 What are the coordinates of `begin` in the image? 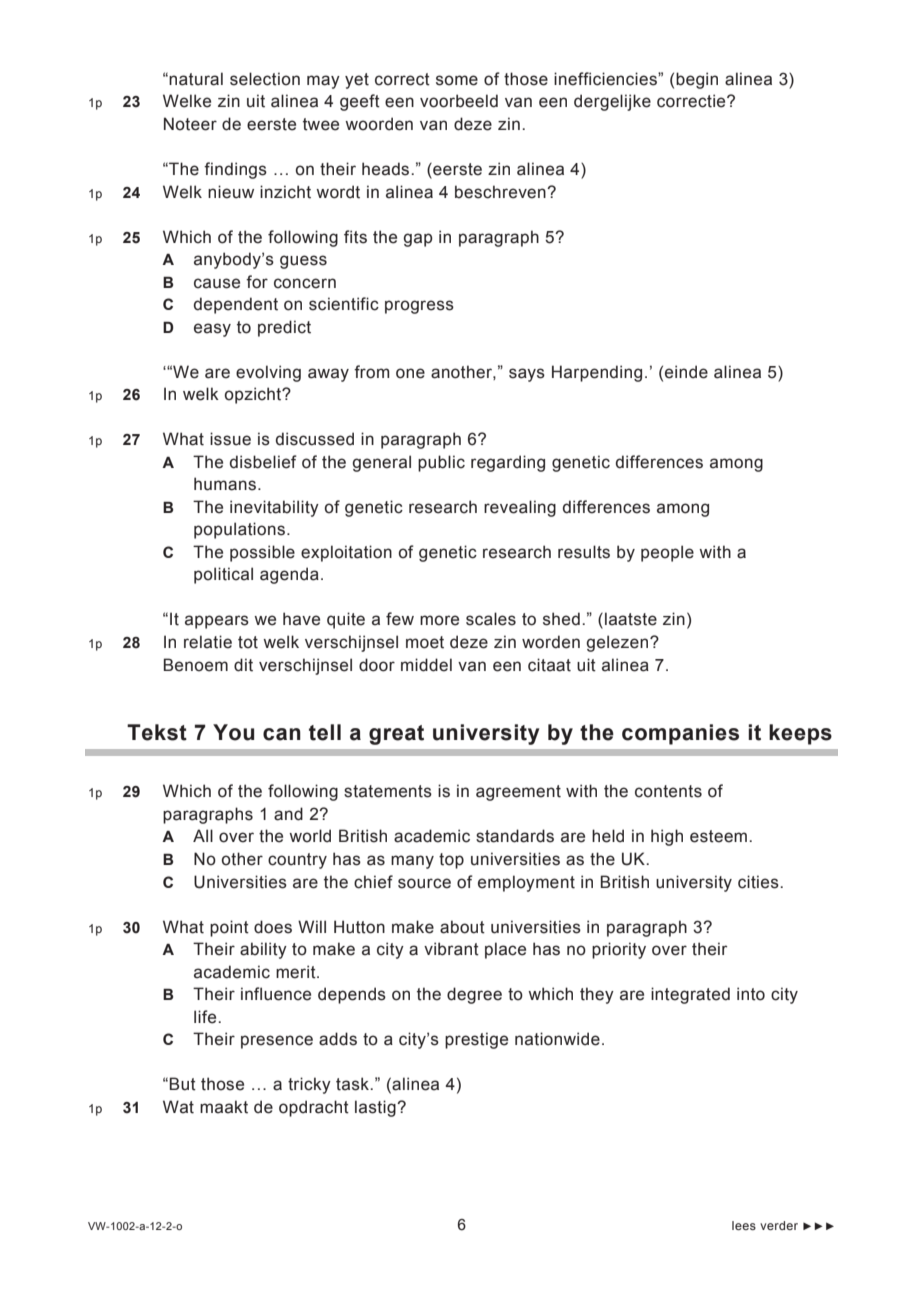 It's located at (697, 80).
